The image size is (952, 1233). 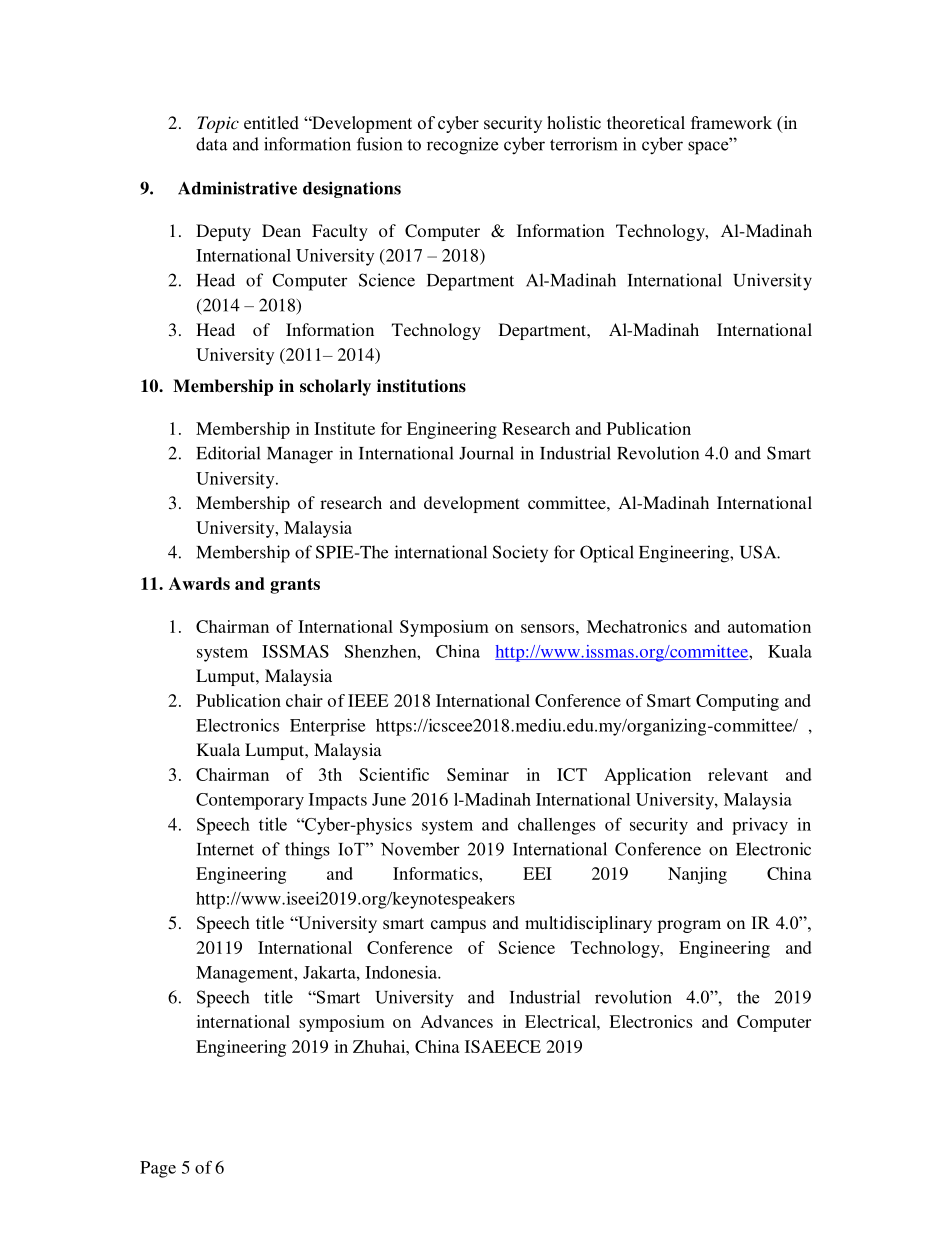 What do you see at coordinates (228, 453) in the document?
I see `Editorial` at bounding box center [228, 453].
